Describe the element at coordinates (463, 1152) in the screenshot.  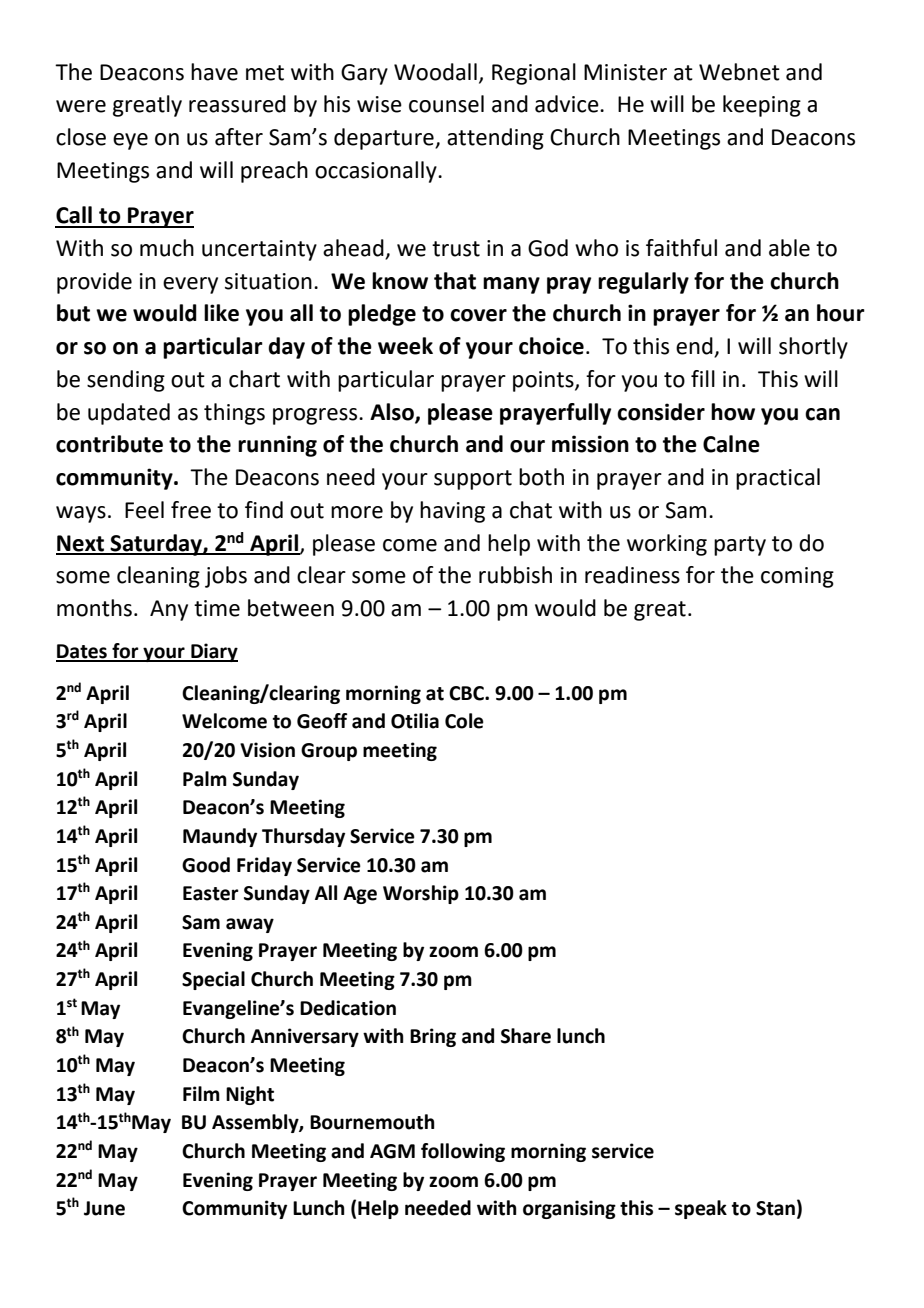
I see `following` at that location.
